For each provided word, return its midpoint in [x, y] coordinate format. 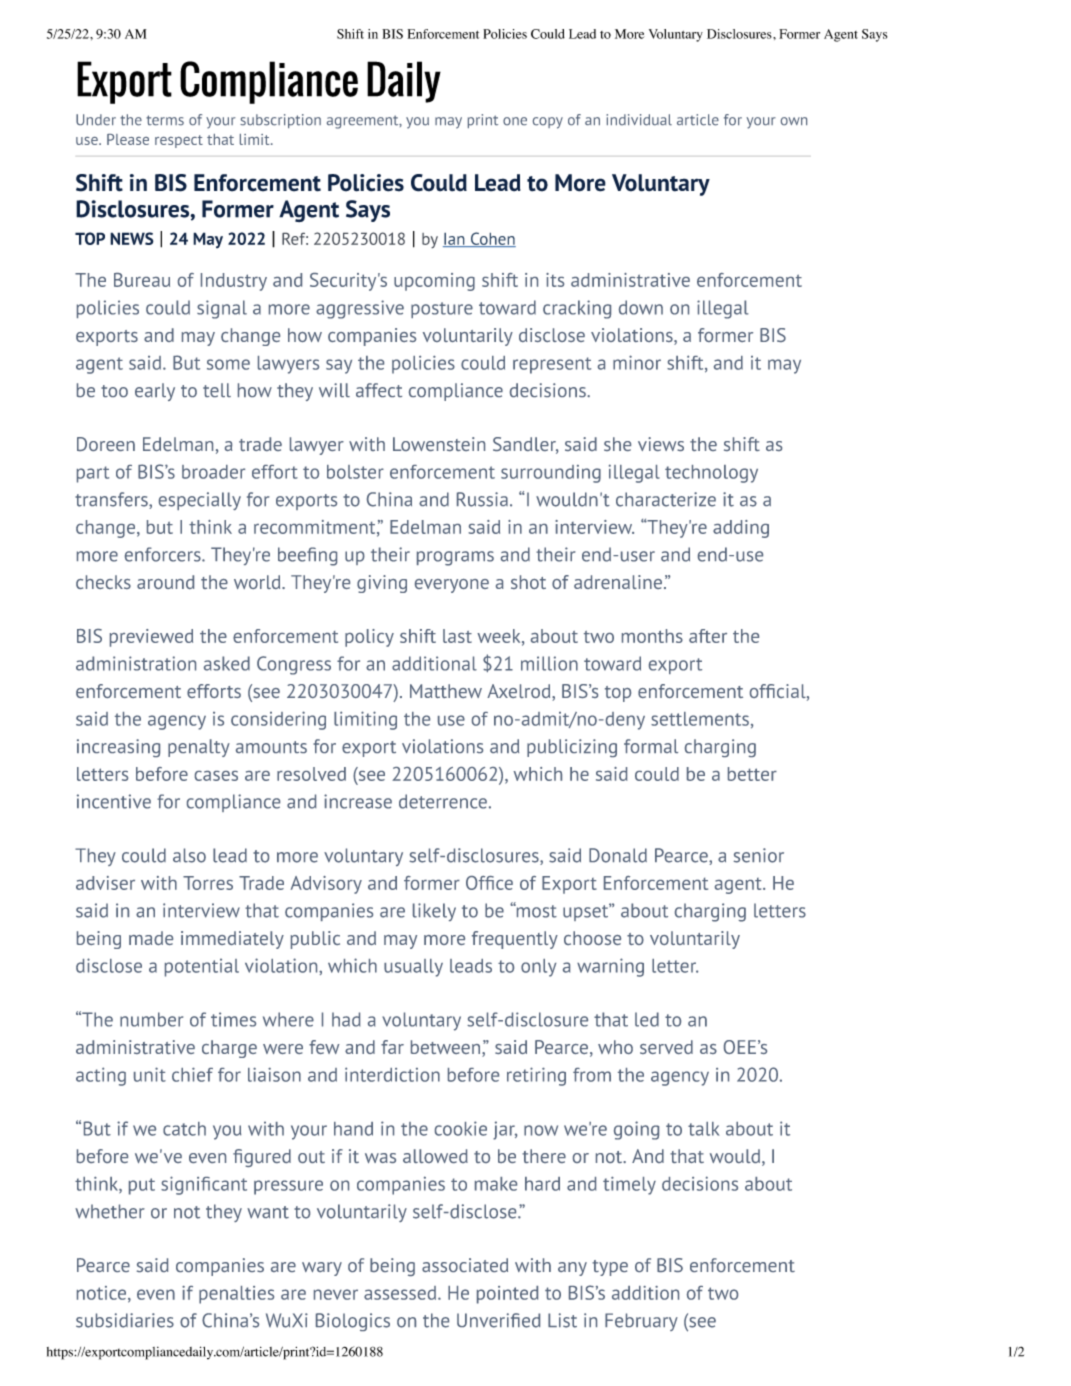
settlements [700, 719]
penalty [199, 748]
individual [639, 120]
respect [179, 141]
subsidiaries [125, 1320]
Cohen [492, 239]
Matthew [446, 691]
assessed [400, 1293]
